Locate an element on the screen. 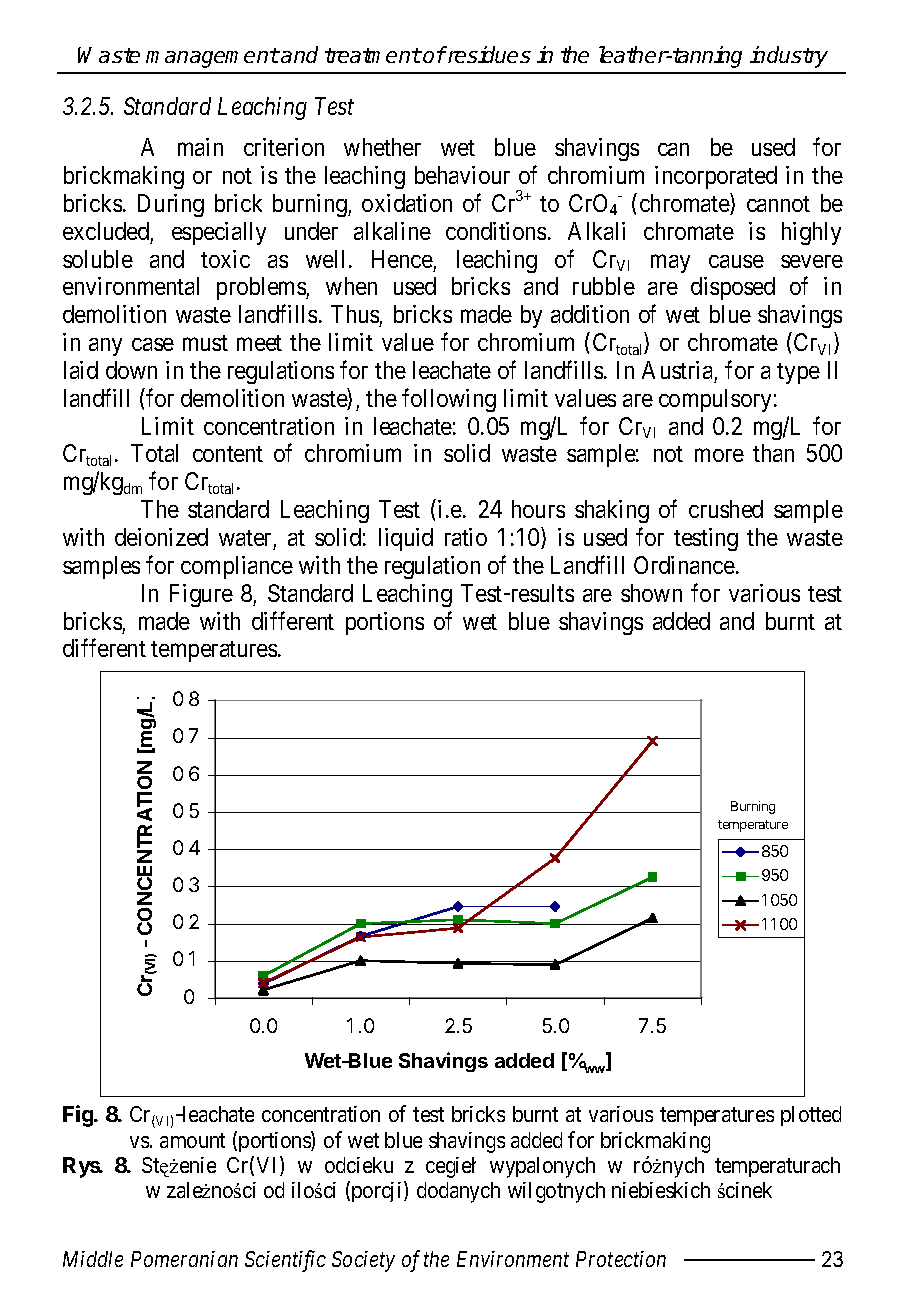  Figure is located at coordinates (201, 595).
